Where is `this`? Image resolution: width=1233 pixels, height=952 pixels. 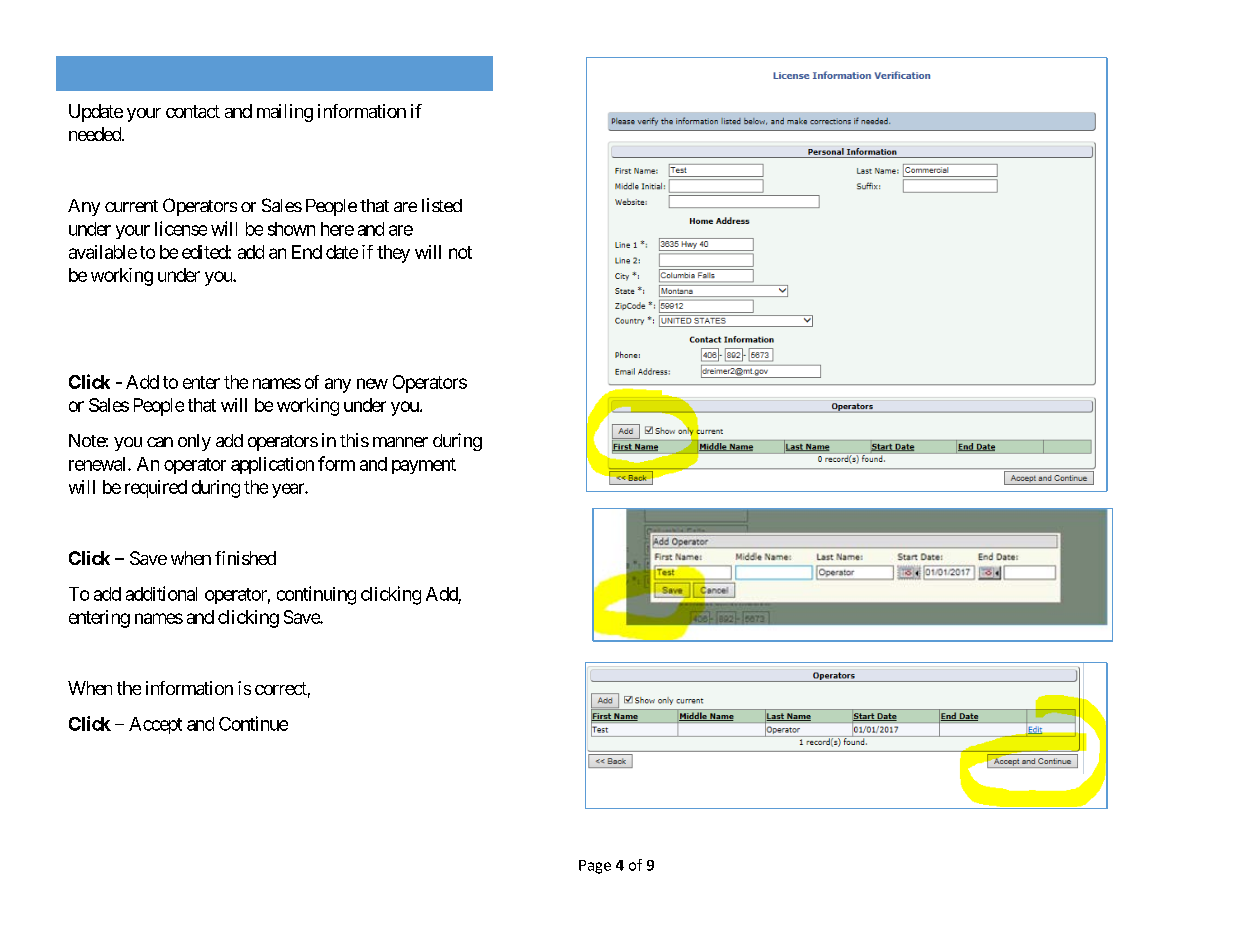
this is located at coordinates (354, 440).
